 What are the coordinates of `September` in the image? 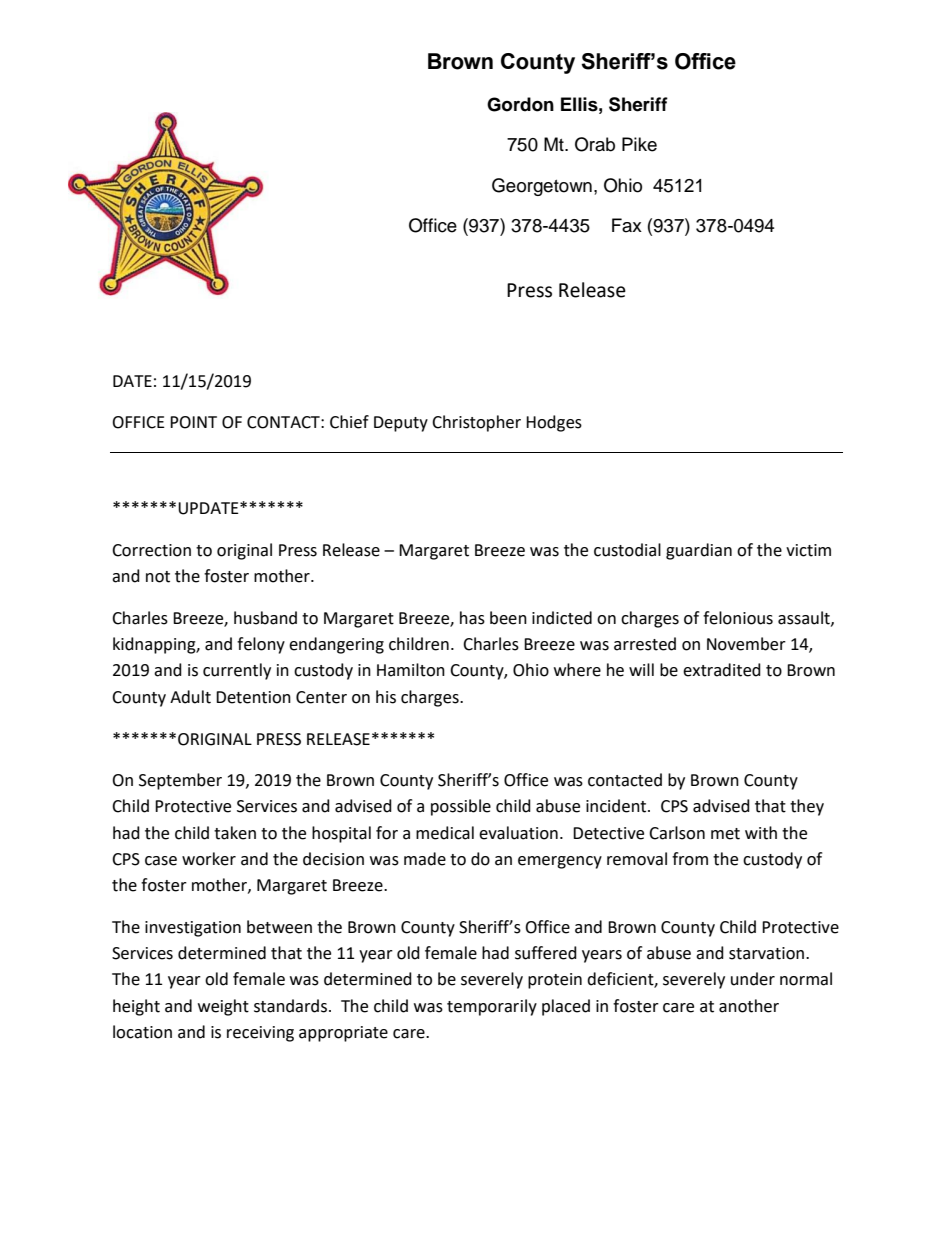 It's located at (180, 781).
